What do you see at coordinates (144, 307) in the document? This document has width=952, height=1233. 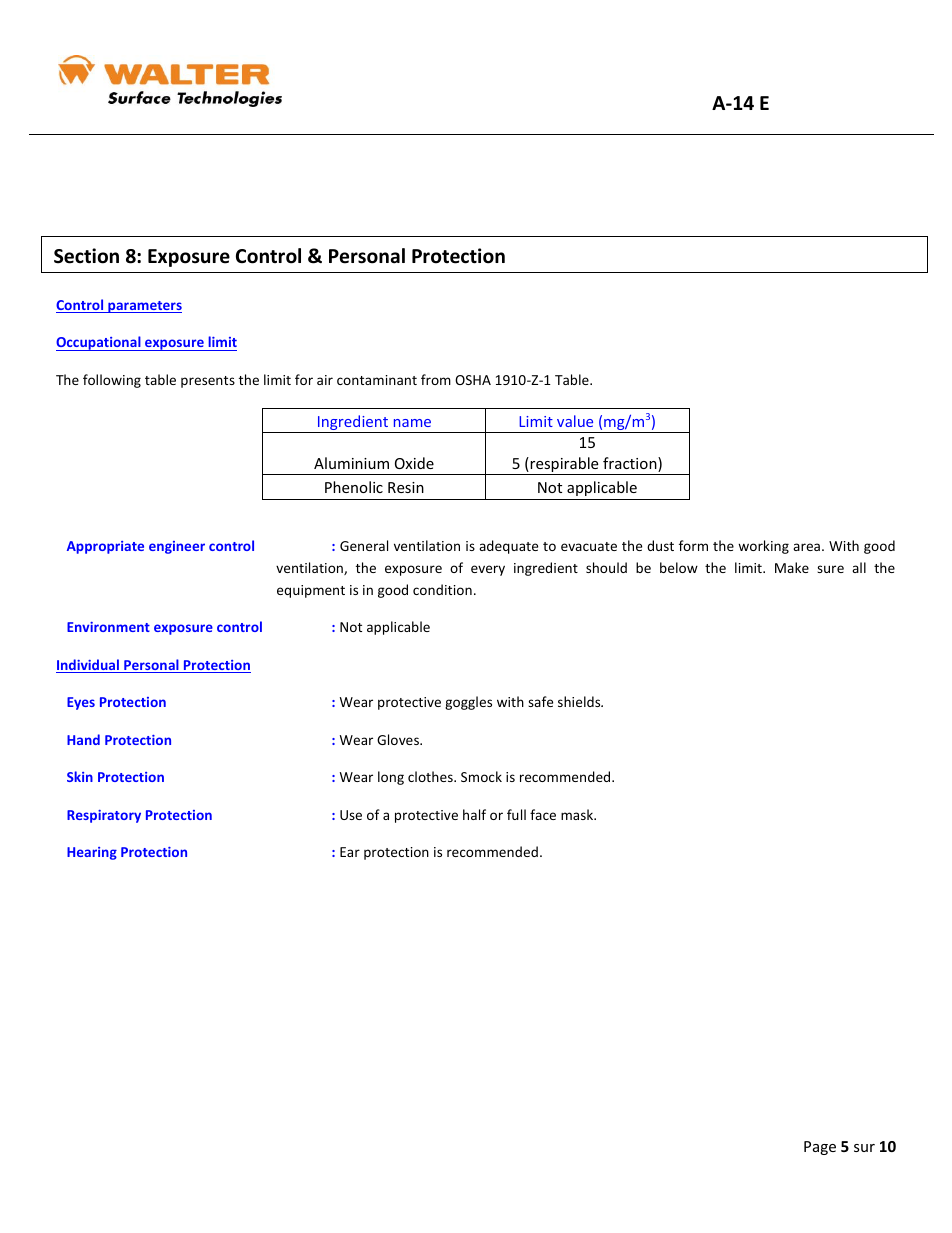 I see `parameters` at bounding box center [144, 307].
